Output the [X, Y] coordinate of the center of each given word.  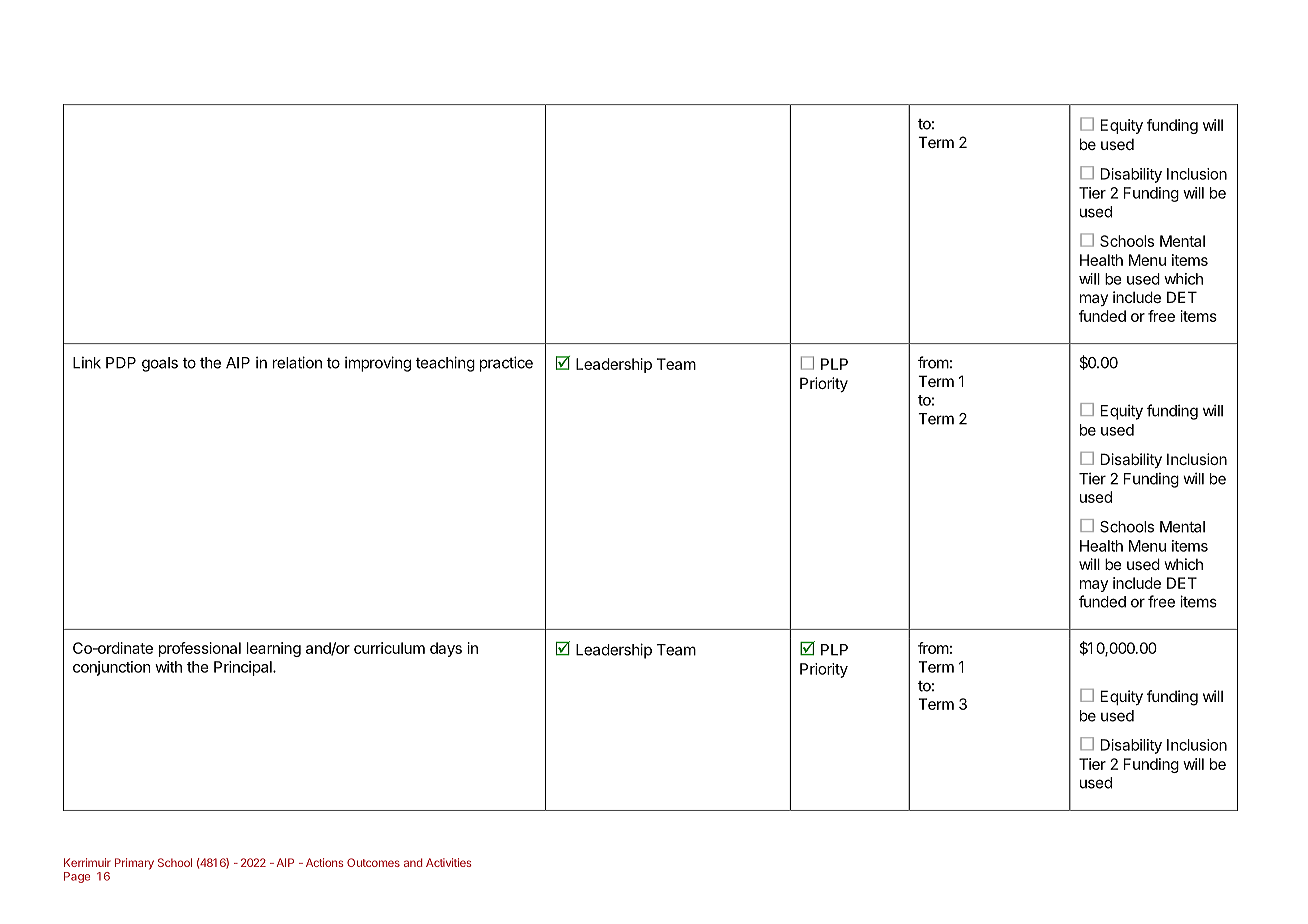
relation [297, 362]
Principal [244, 668]
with [168, 667]
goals [160, 364]
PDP [121, 363]
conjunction [112, 668]
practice [506, 364]
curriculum [389, 648]
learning [274, 649]
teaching [445, 364]
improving [378, 364]
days [446, 649]
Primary [134, 864]
